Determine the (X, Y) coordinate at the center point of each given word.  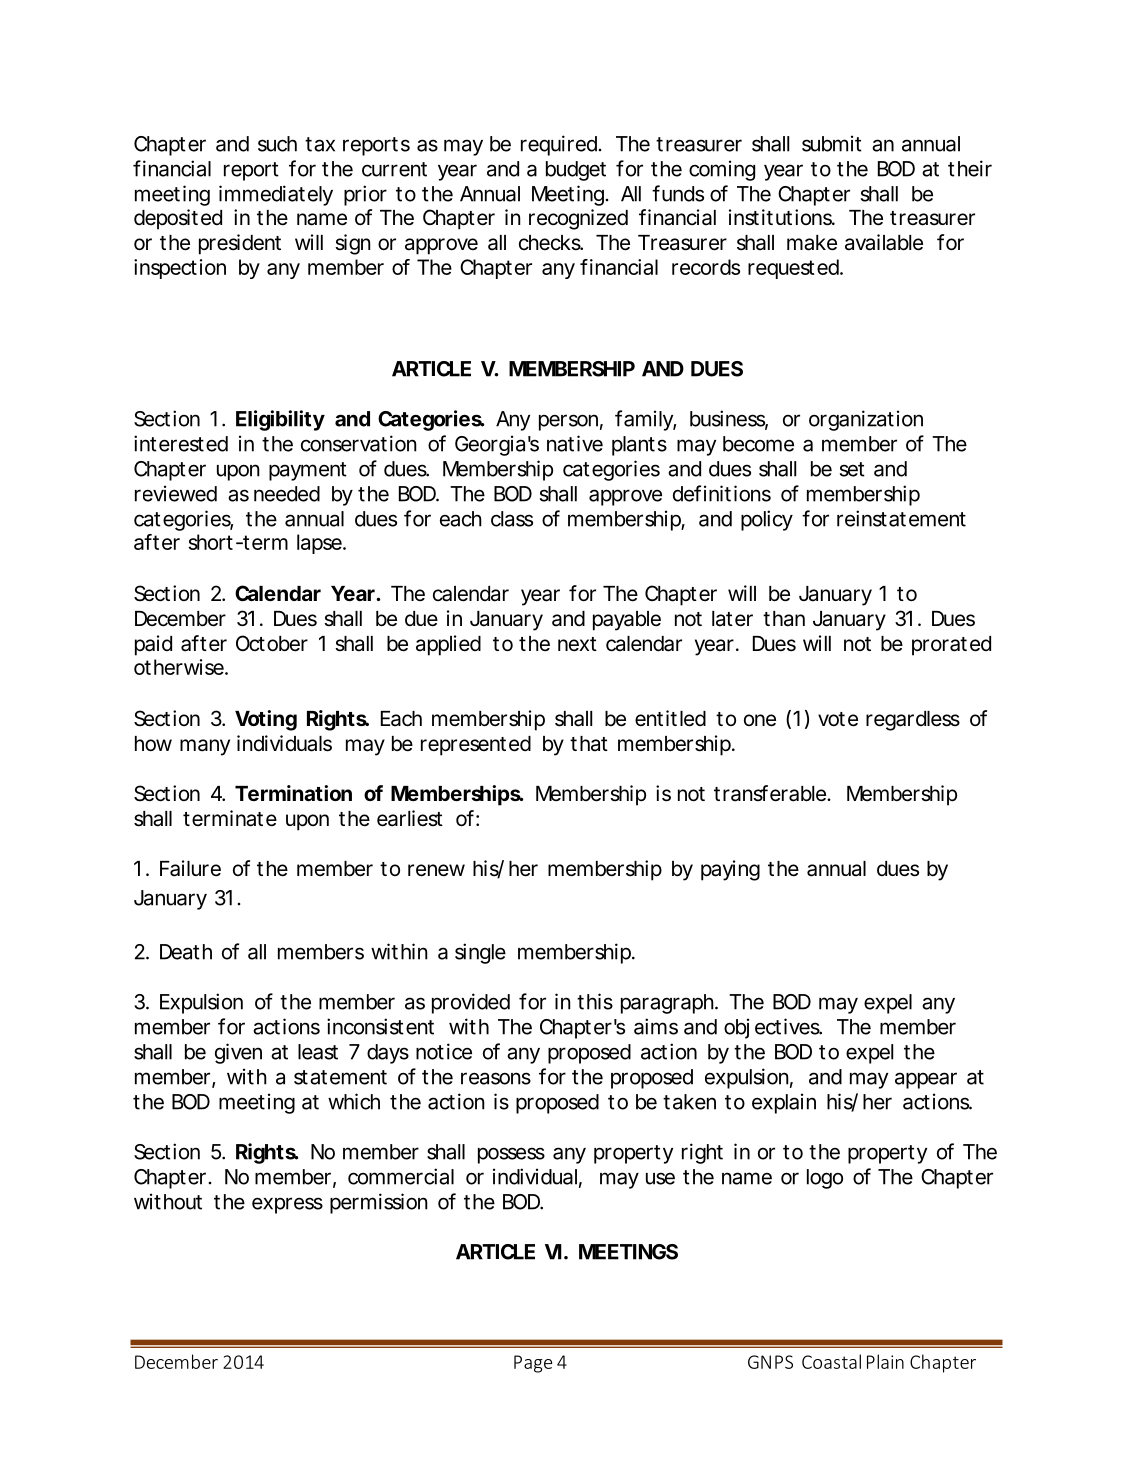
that (589, 744)
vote (838, 719)
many (205, 747)
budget (576, 171)
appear (926, 1080)
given (238, 1053)
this (595, 1001)
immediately (276, 195)
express (287, 1205)
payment (308, 471)
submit (832, 143)
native (575, 443)
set (852, 469)
